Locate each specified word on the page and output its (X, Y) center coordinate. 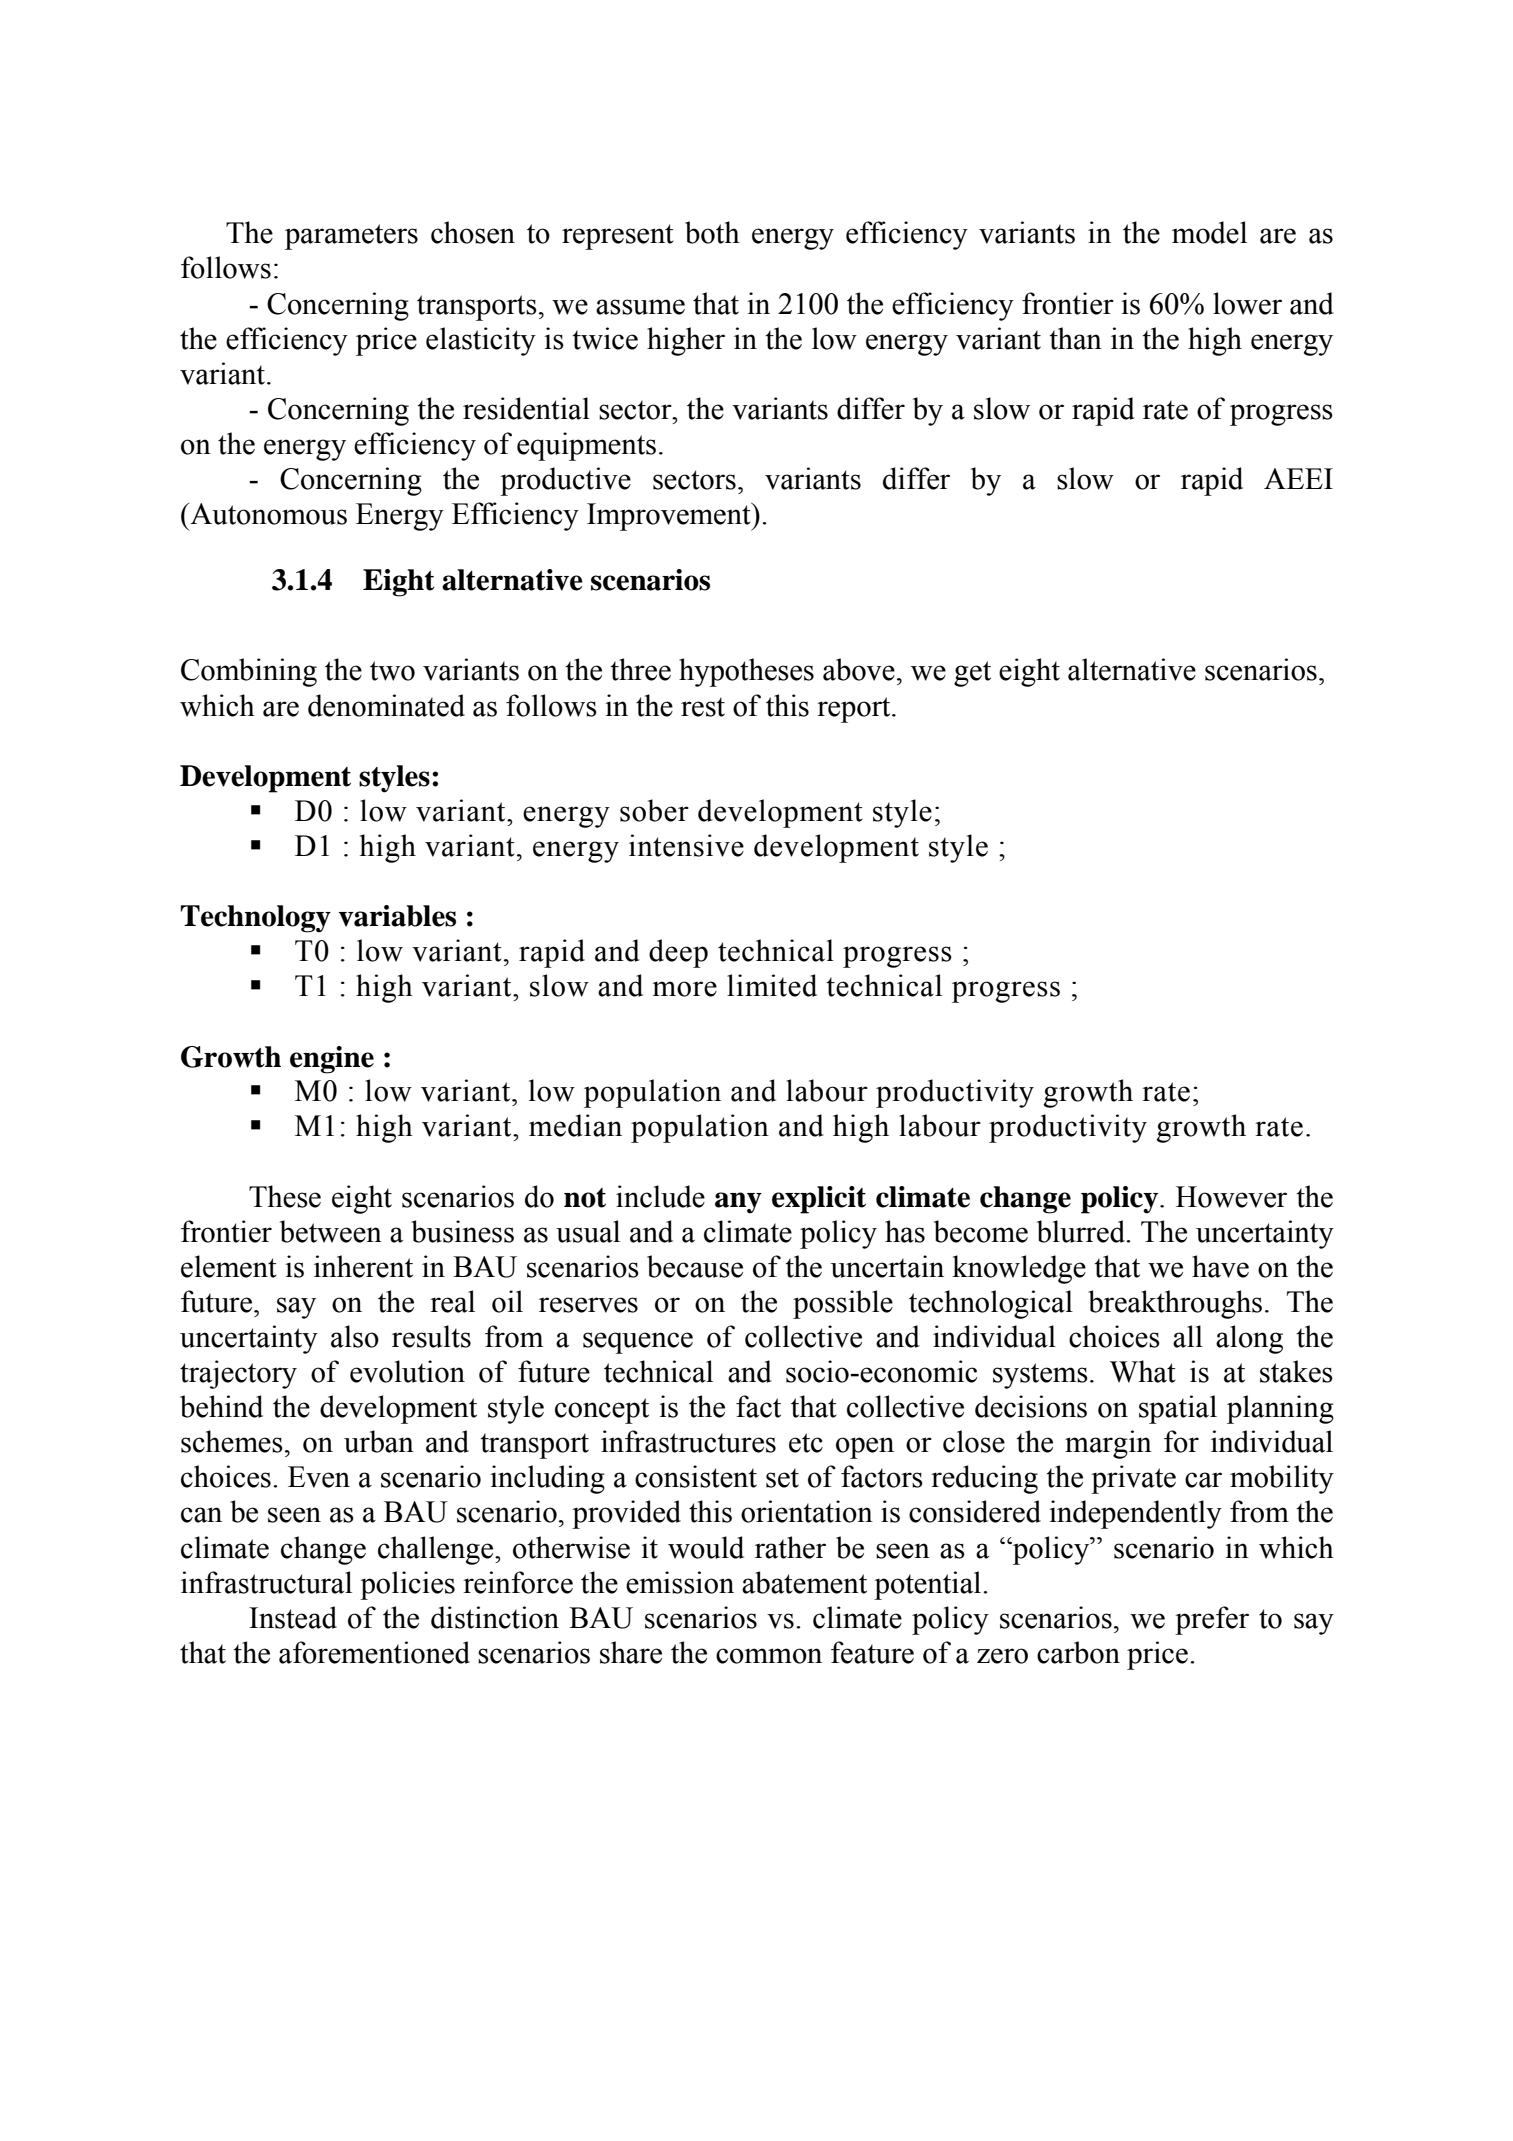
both (712, 232)
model (1209, 232)
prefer (1212, 1620)
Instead (293, 1617)
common (769, 1656)
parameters (351, 237)
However (1231, 1197)
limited (772, 985)
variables (397, 916)
